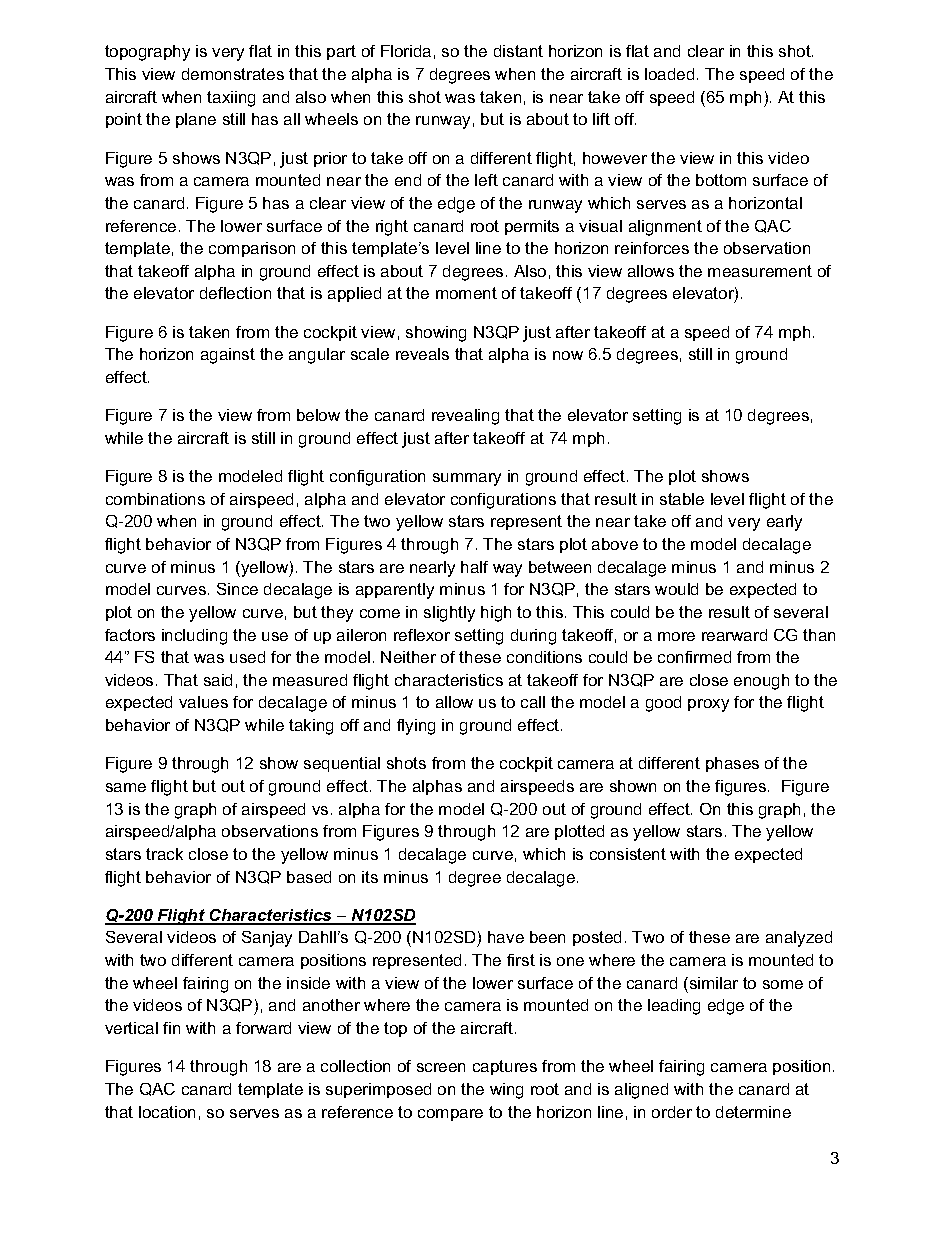 Image resolution: width=952 pixels, height=1233 pixels. I want to click on against, so click(228, 356).
